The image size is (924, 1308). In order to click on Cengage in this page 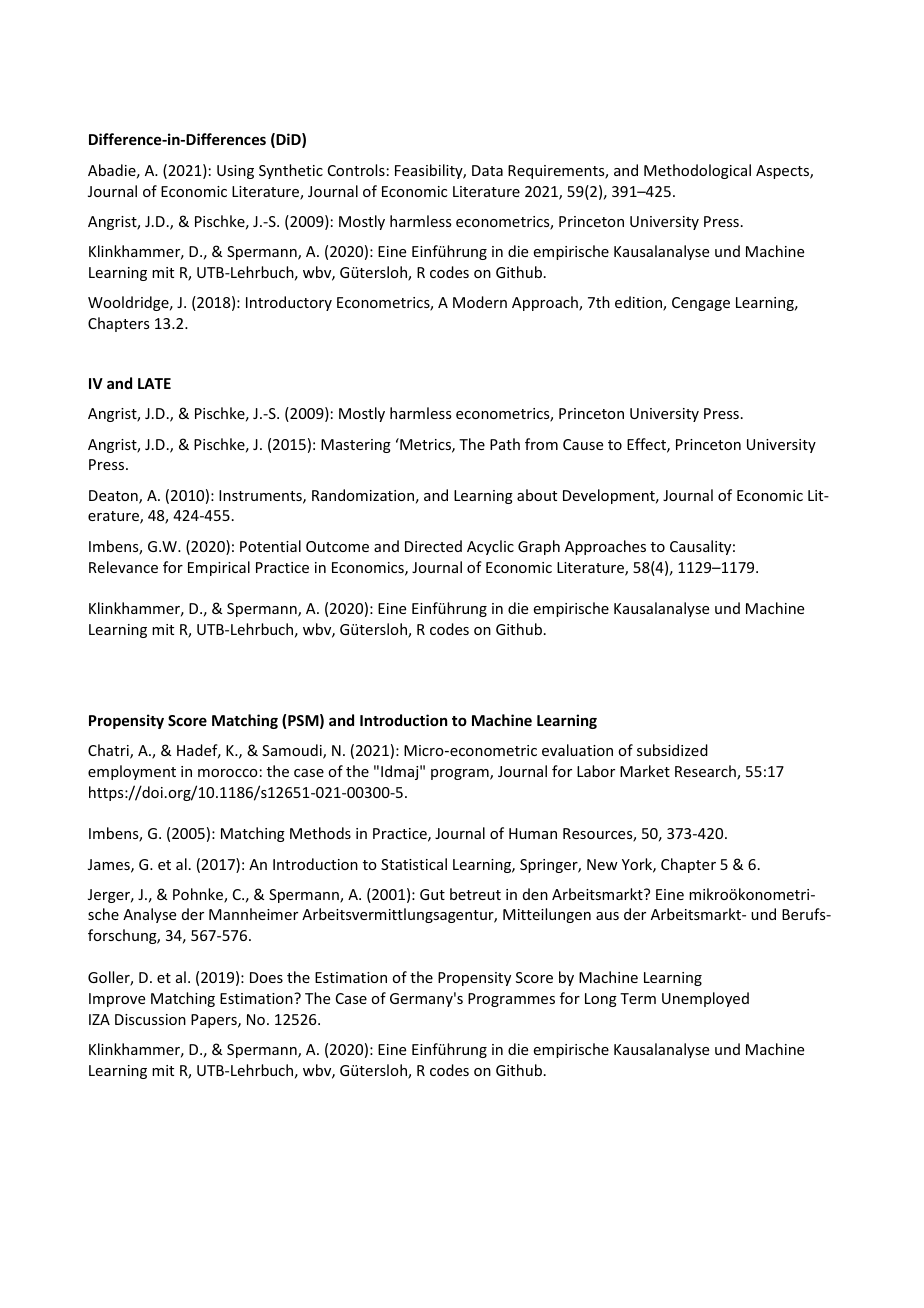, I will do `click(701, 304)`.
